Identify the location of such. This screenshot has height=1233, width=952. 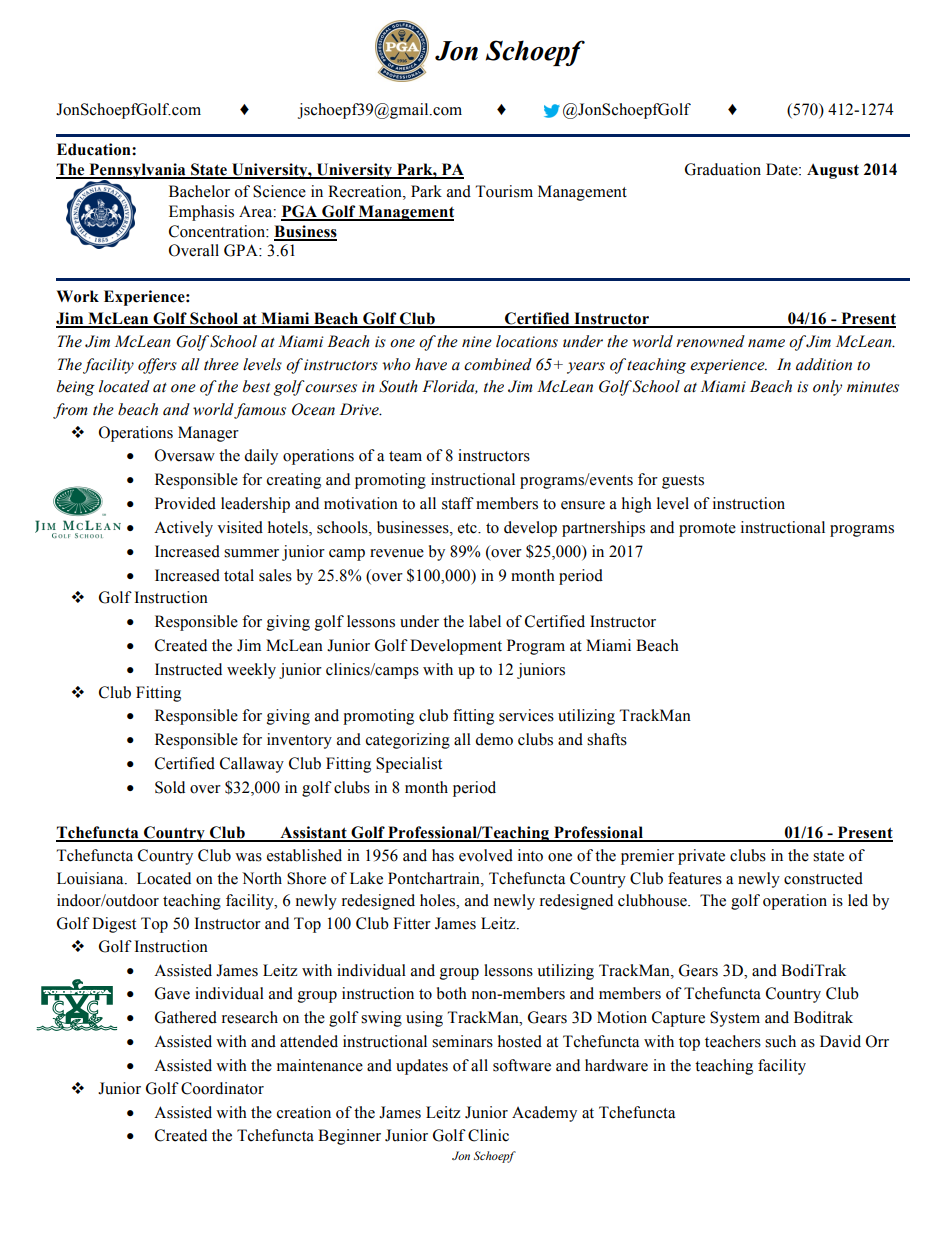
(780, 1041).
